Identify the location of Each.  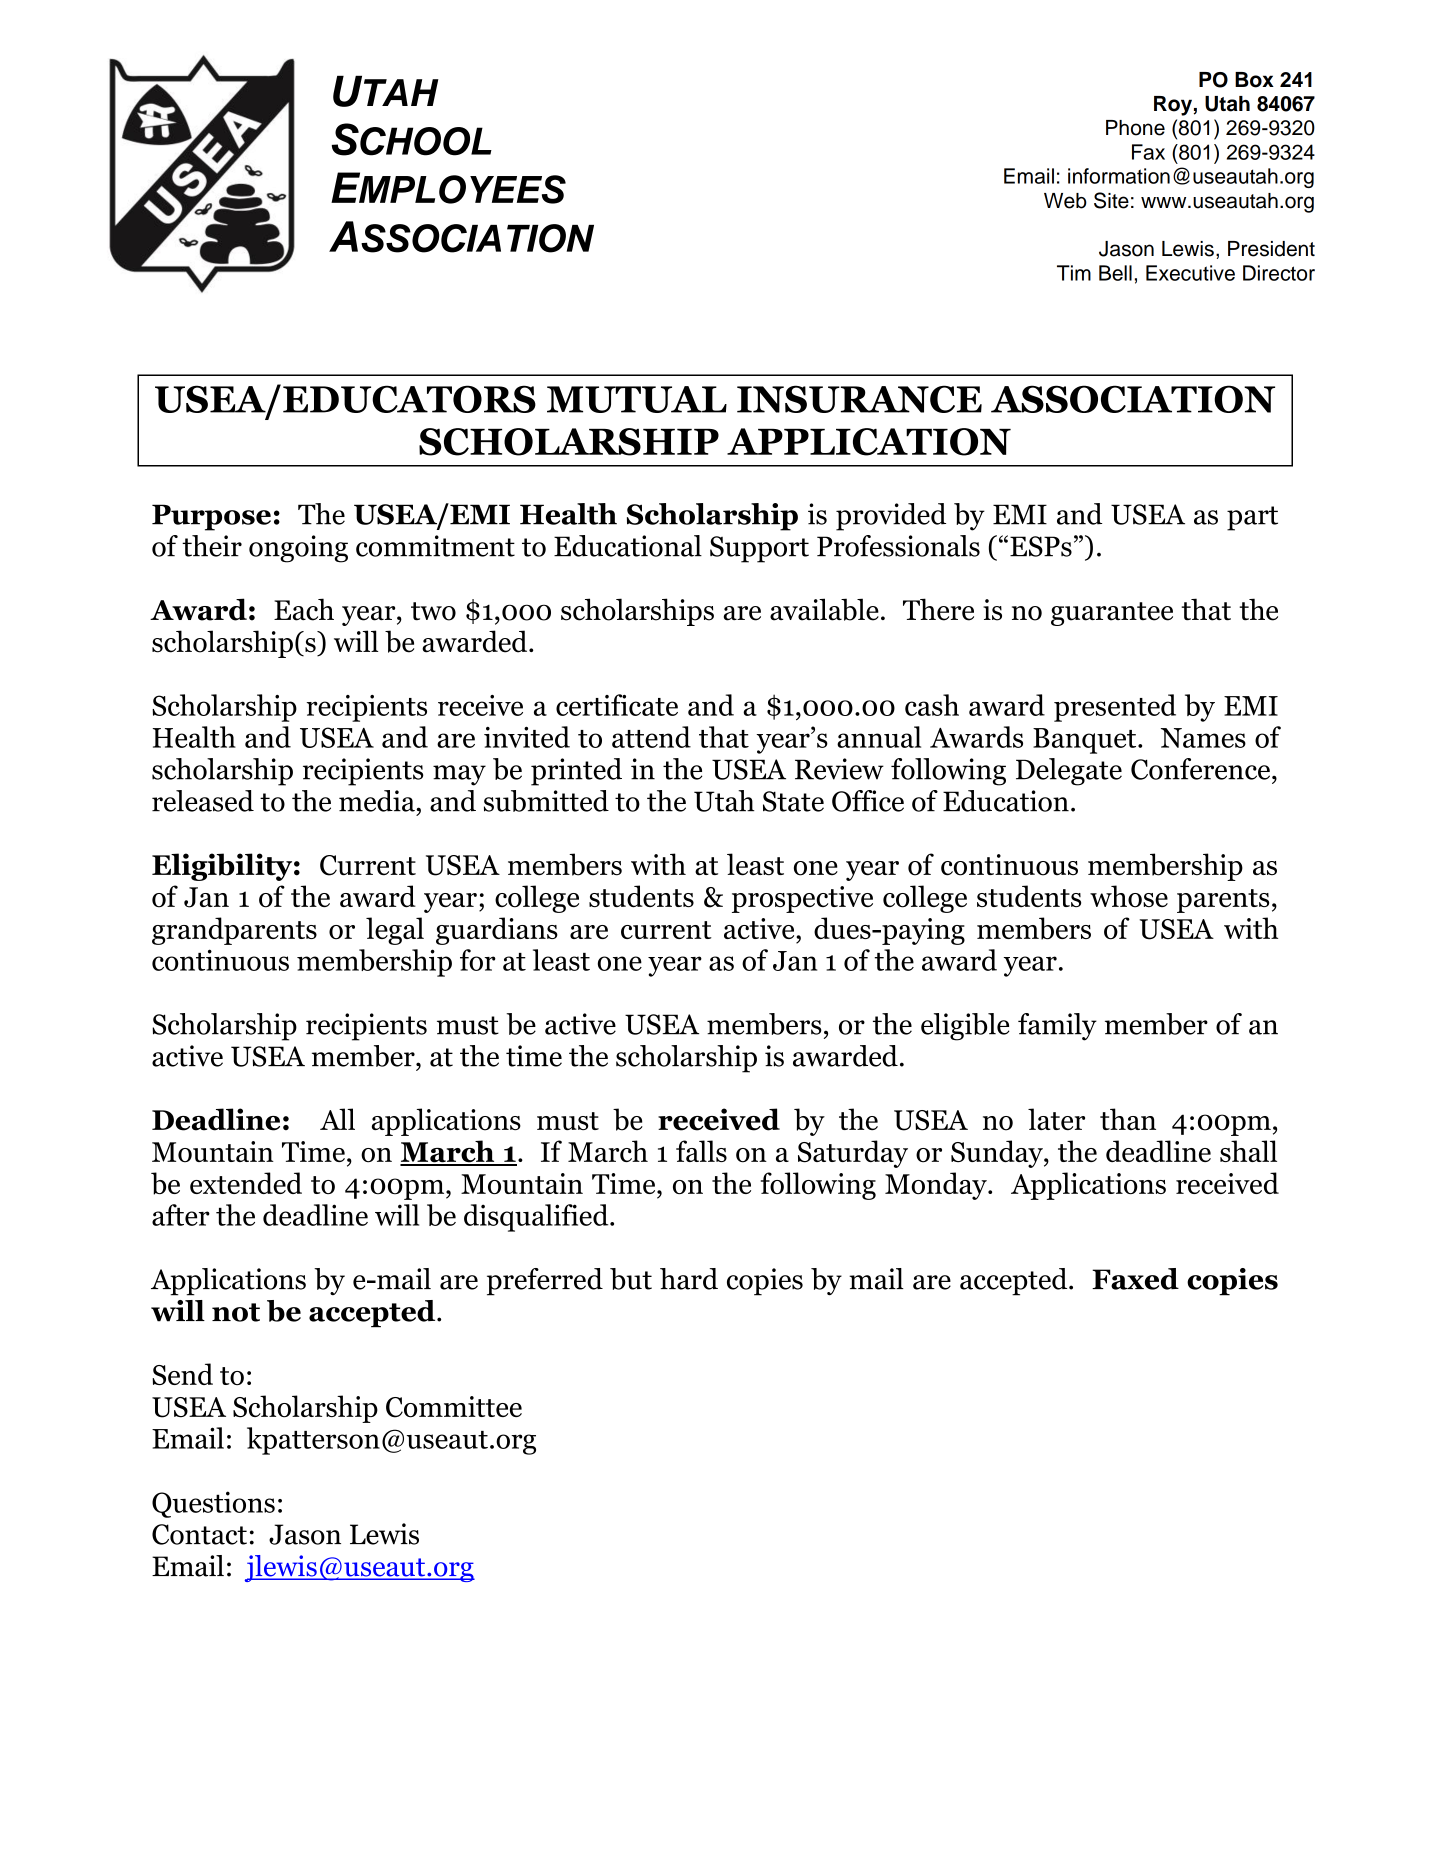
(304, 609).
